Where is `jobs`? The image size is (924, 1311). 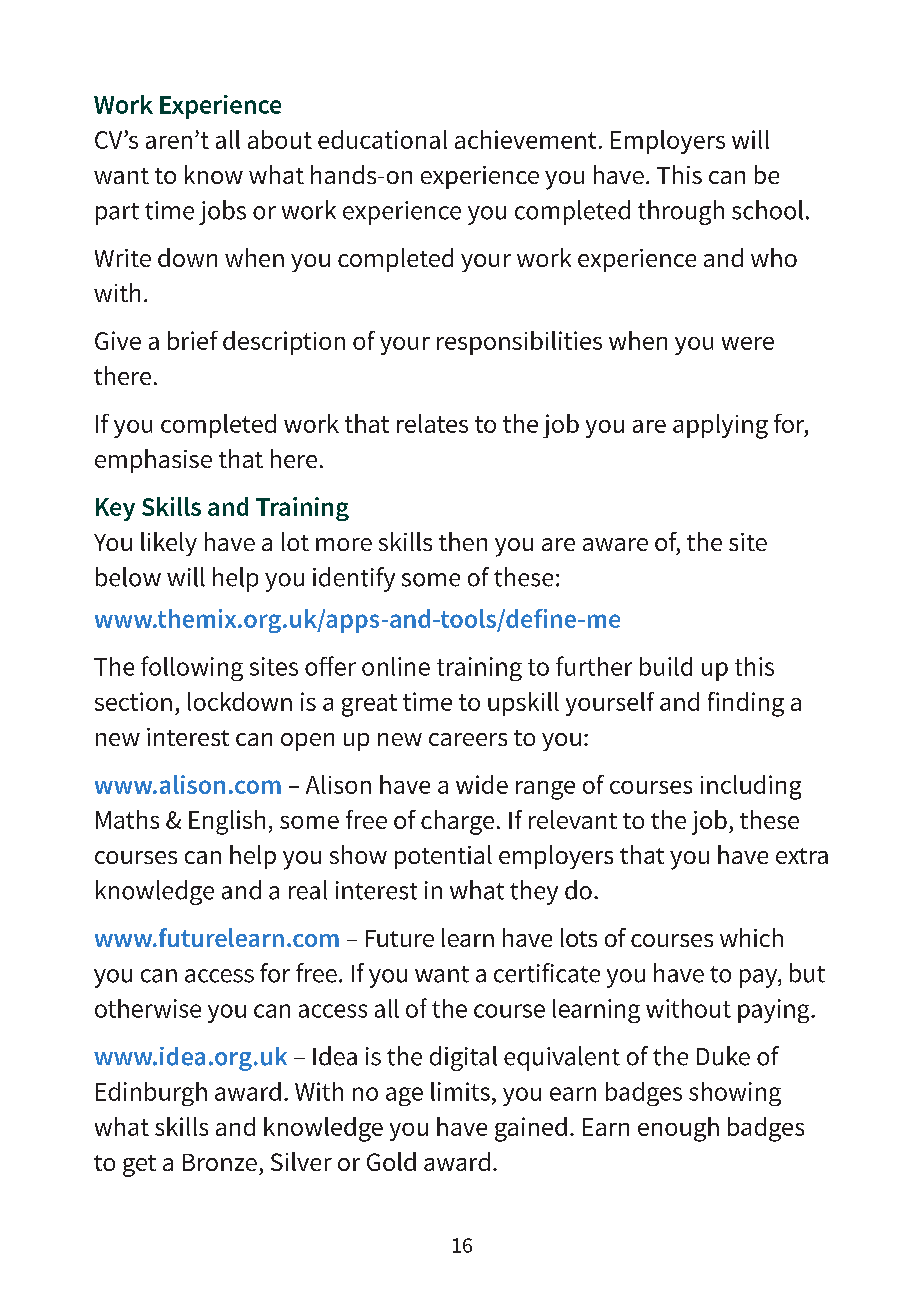 jobs is located at coordinates (222, 212).
